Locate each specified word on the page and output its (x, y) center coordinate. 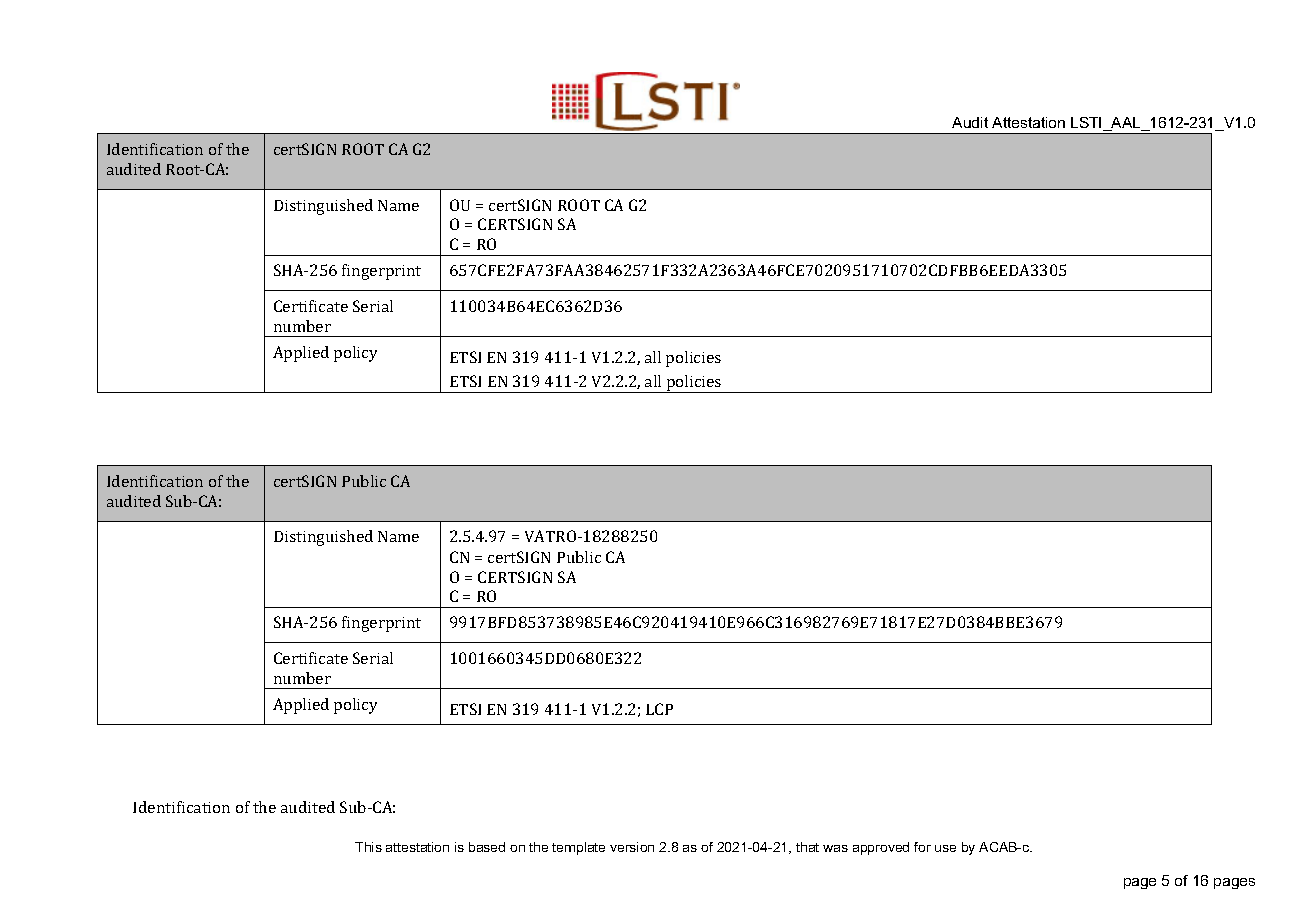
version (632, 847)
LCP (659, 709)
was (835, 848)
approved (881, 848)
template (578, 848)
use (945, 848)
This (368, 847)
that (807, 847)
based (487, 847)
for (922, 847)
